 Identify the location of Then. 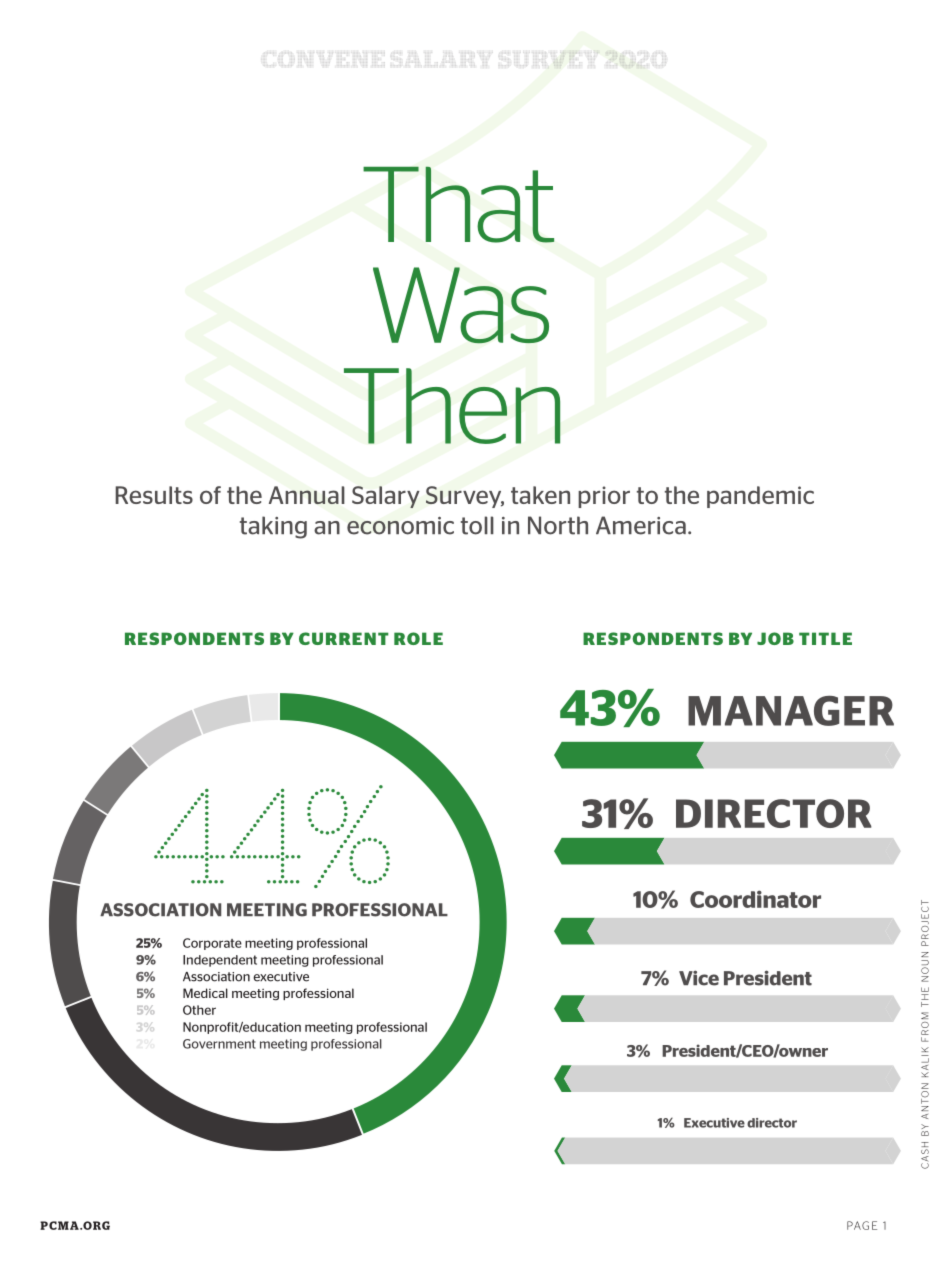
(452, 406).
